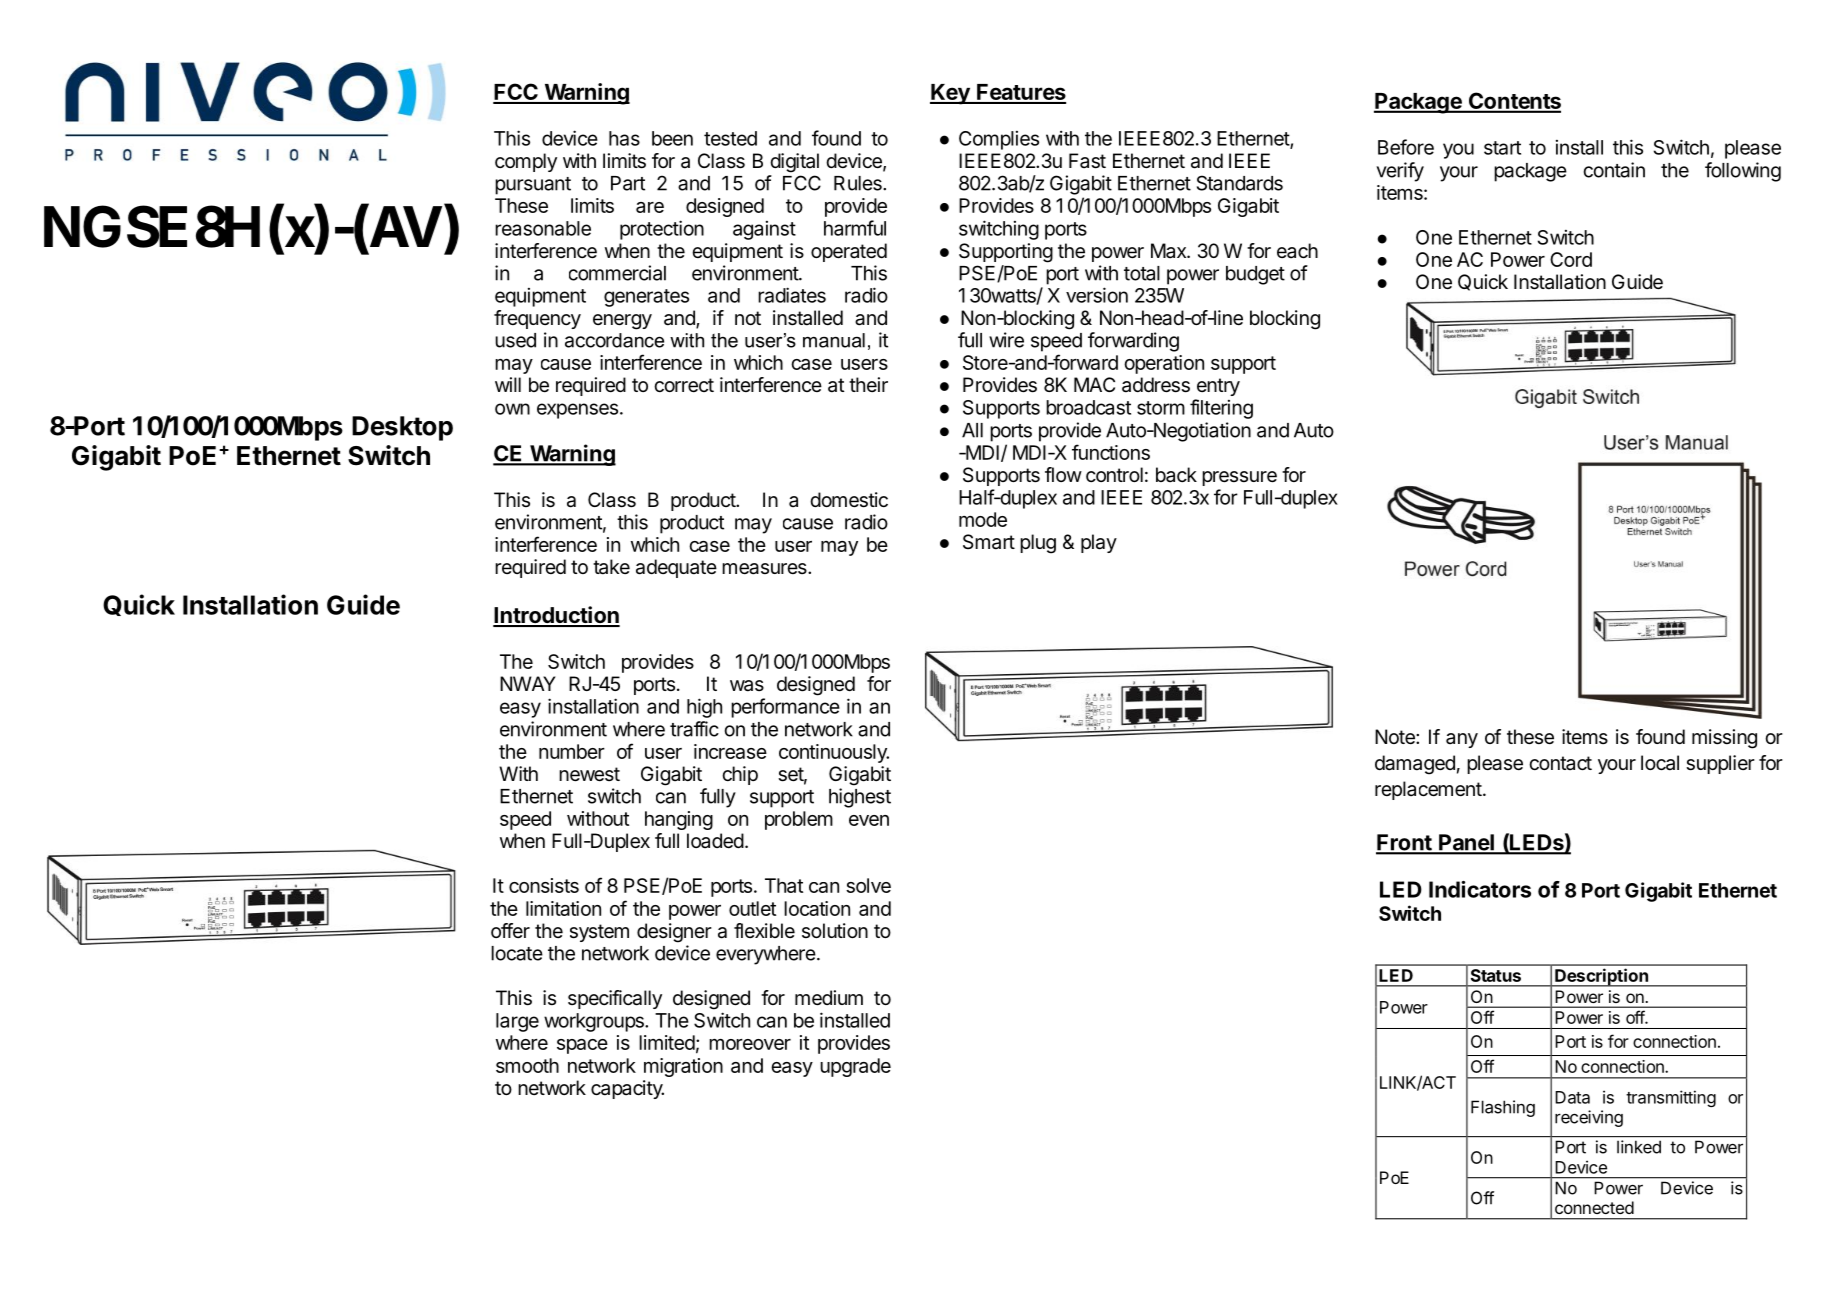 The image size is (1823, 1289). What do you see at coordinates (627, 1089) in the screenshot?
I see `capacity` at bounding box center [627, 1089].
